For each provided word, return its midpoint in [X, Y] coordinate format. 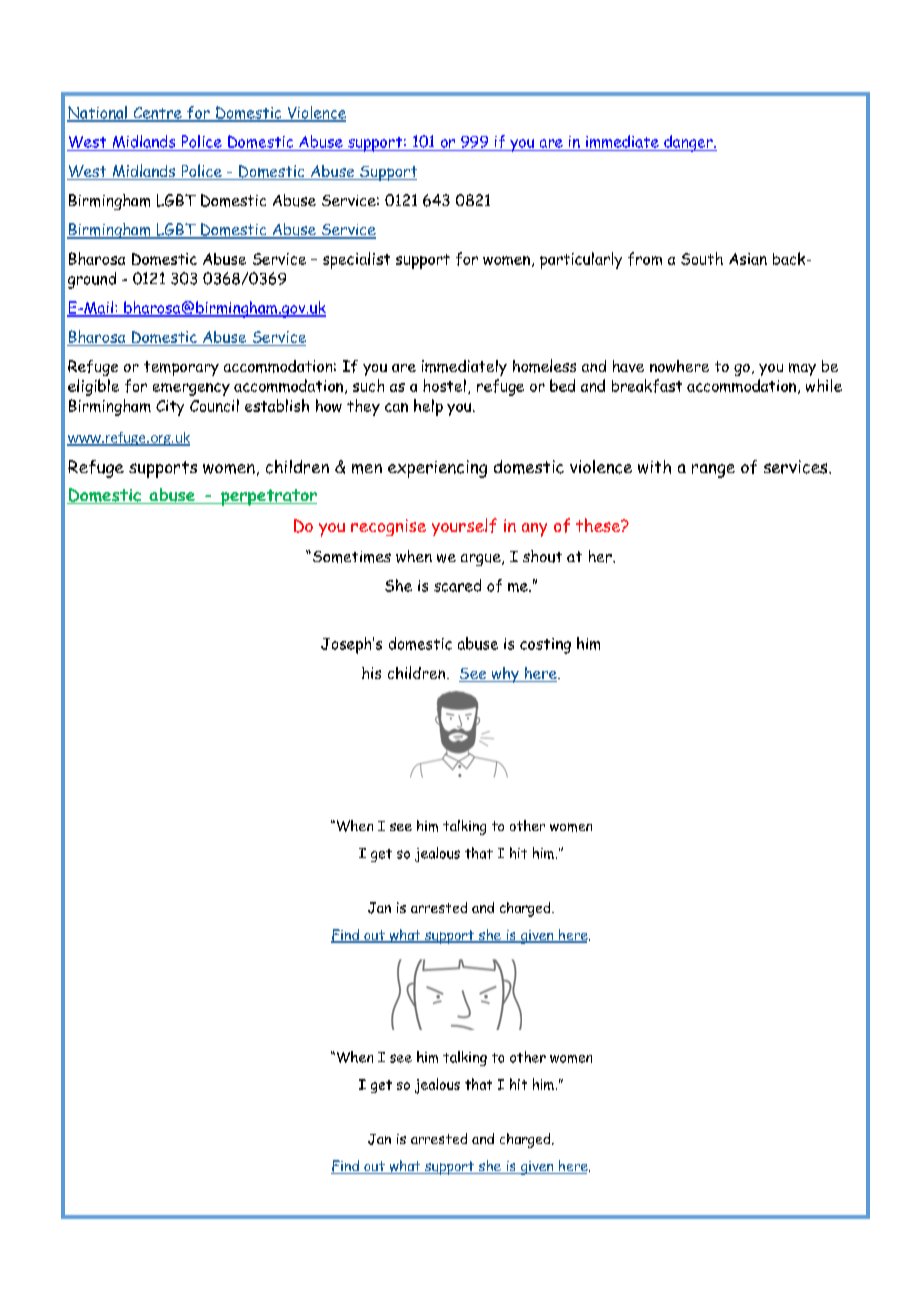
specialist [356, 260]
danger [688, 143]
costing [545, 646]
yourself [464, 527]
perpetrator [268, 497]
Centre [157, 114]
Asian [748, 259]
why [505, 675]
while [824, 385]
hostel [444, 385]
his [371, 673]
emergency [191, 389]
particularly [581, 260]
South [702, 258]
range [713, 471]
